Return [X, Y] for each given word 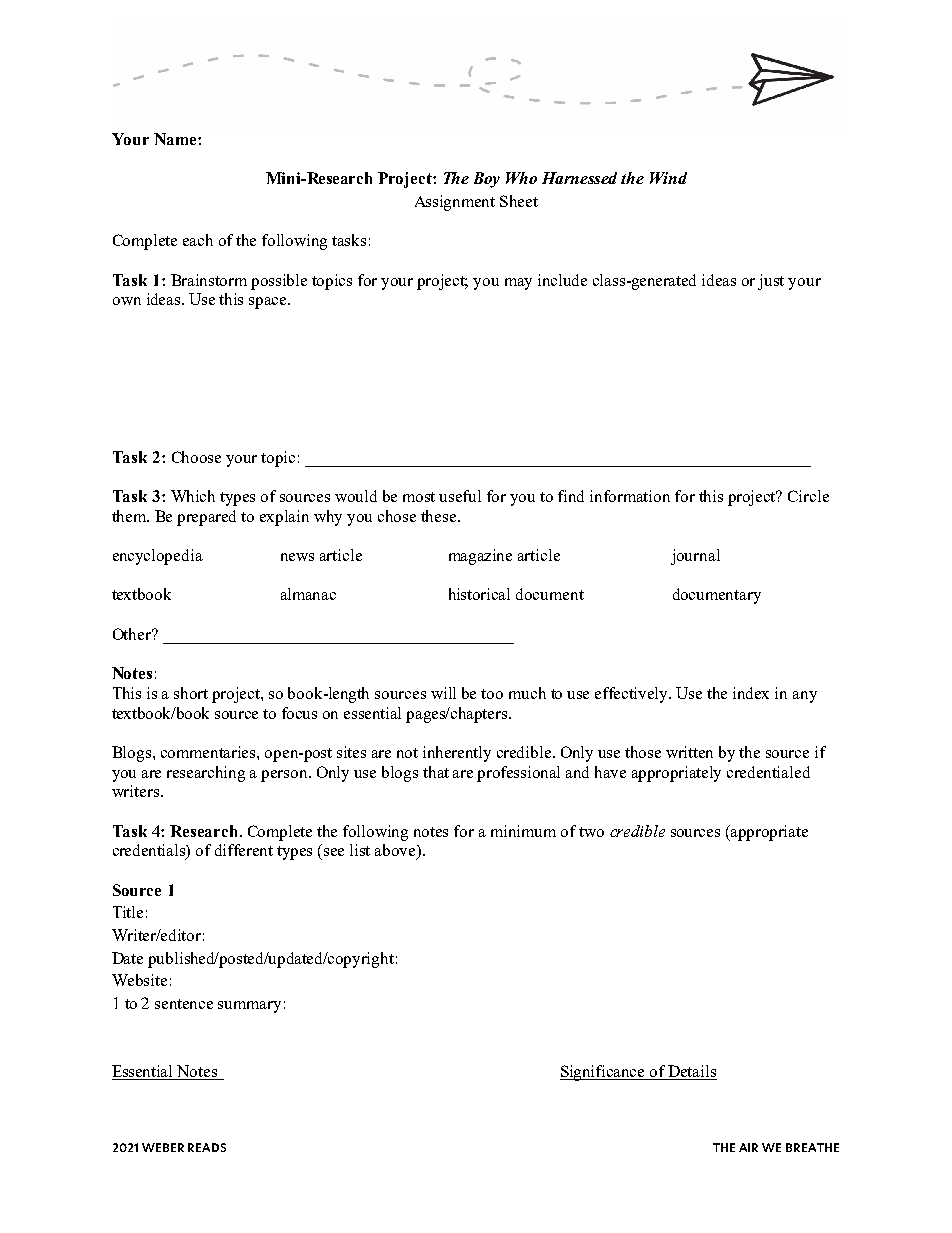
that [436, 772]
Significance [604, 1073]
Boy [487, 180]
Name [176, 139]
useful [460, 496]
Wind [668, 178]
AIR [748, 1147]
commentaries [209, 752]
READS [207, 1147]
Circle [808, 496]
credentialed [768, 772]
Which [193, 496]
